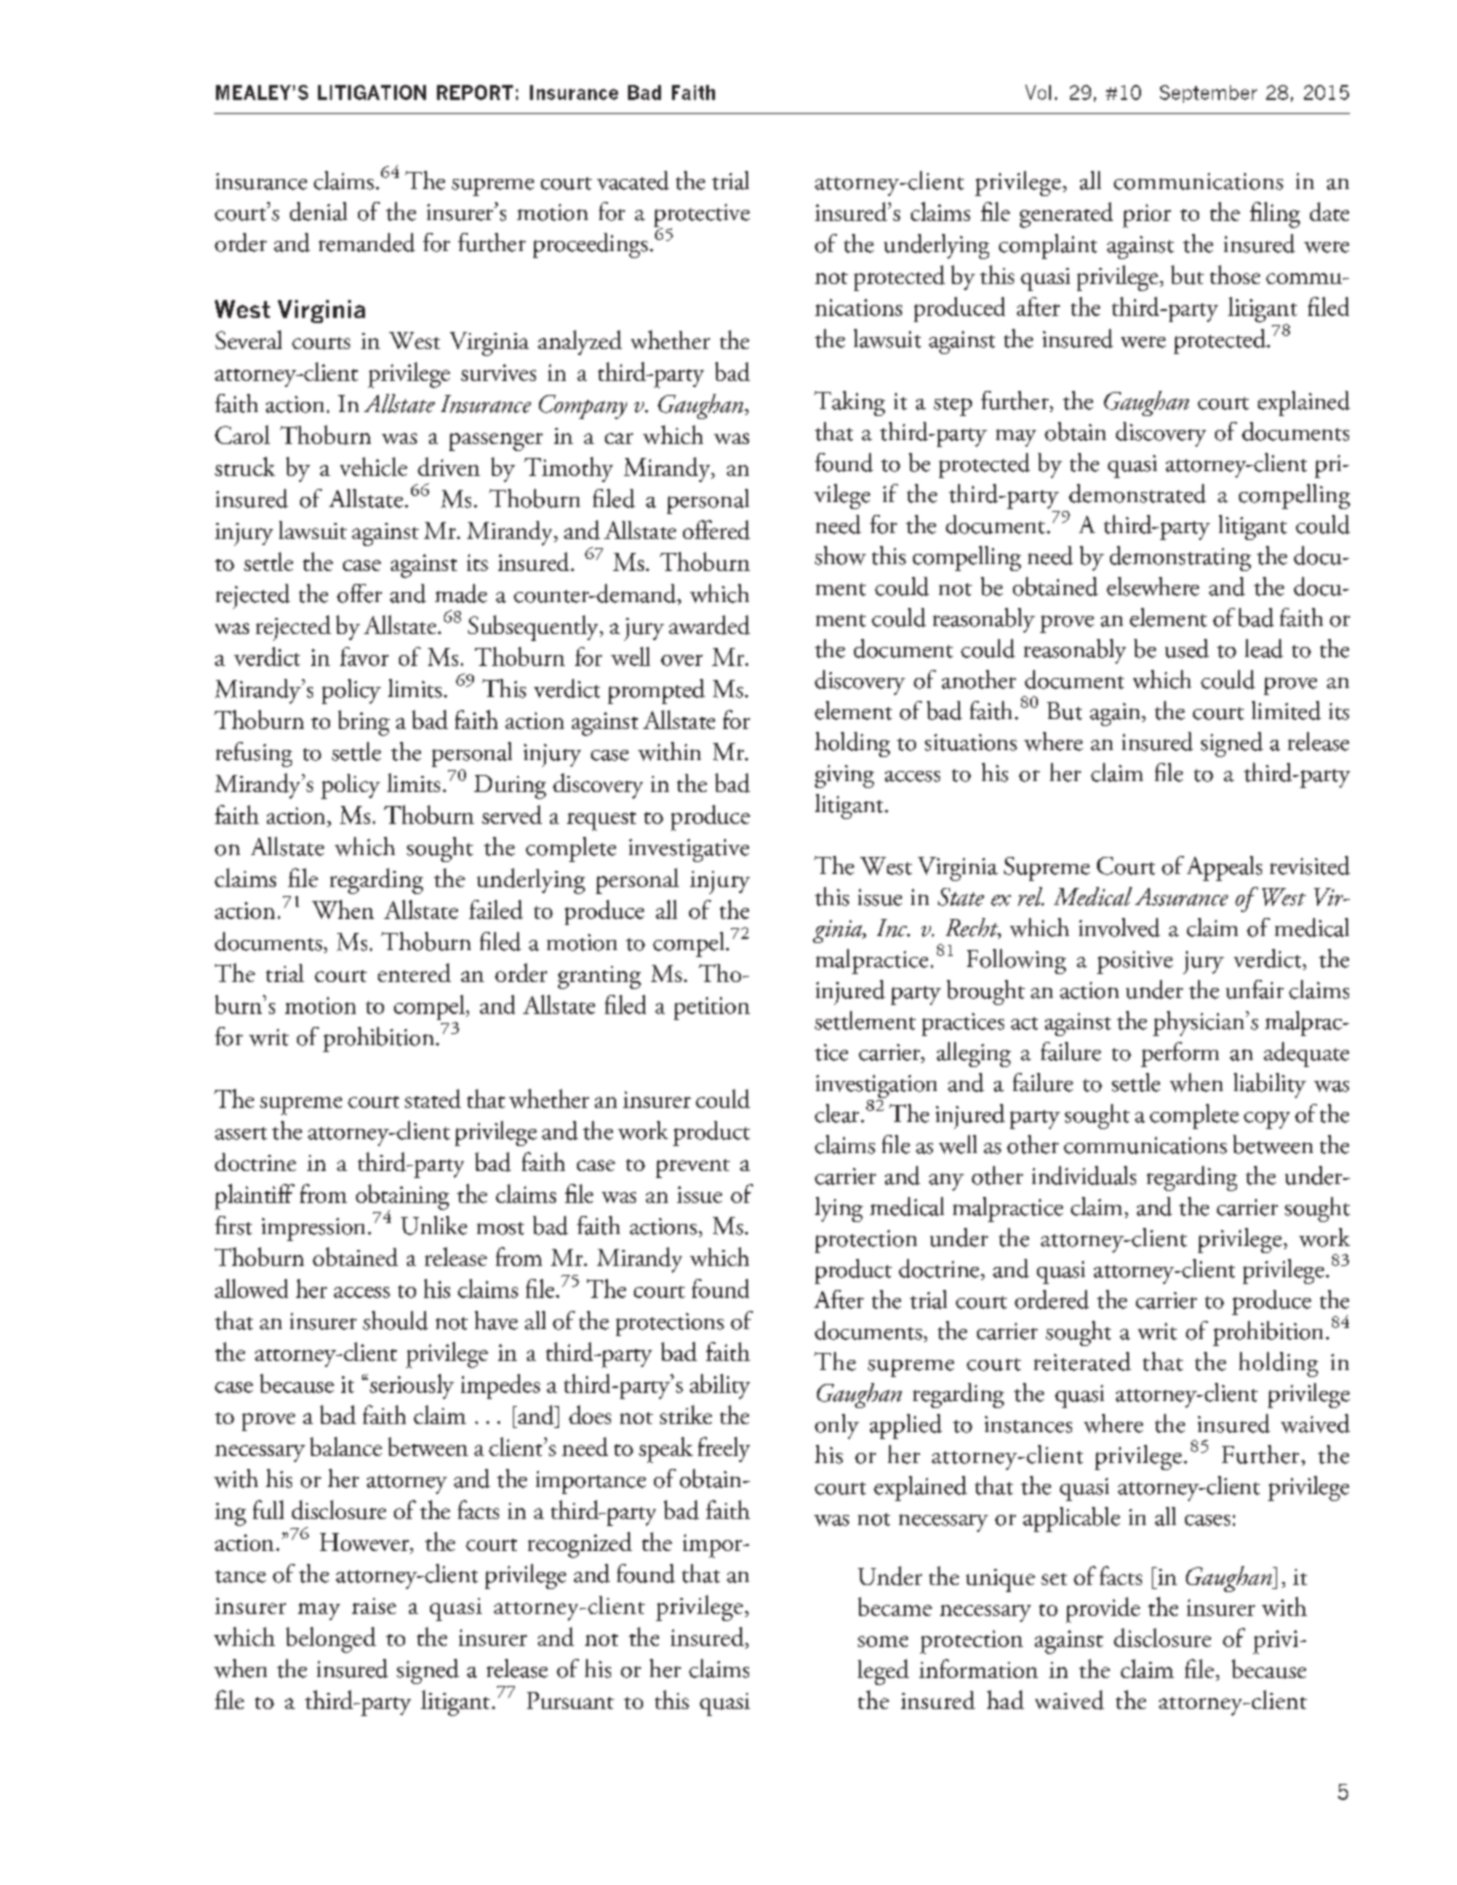  I want to click on September, so click(1208, 94).
